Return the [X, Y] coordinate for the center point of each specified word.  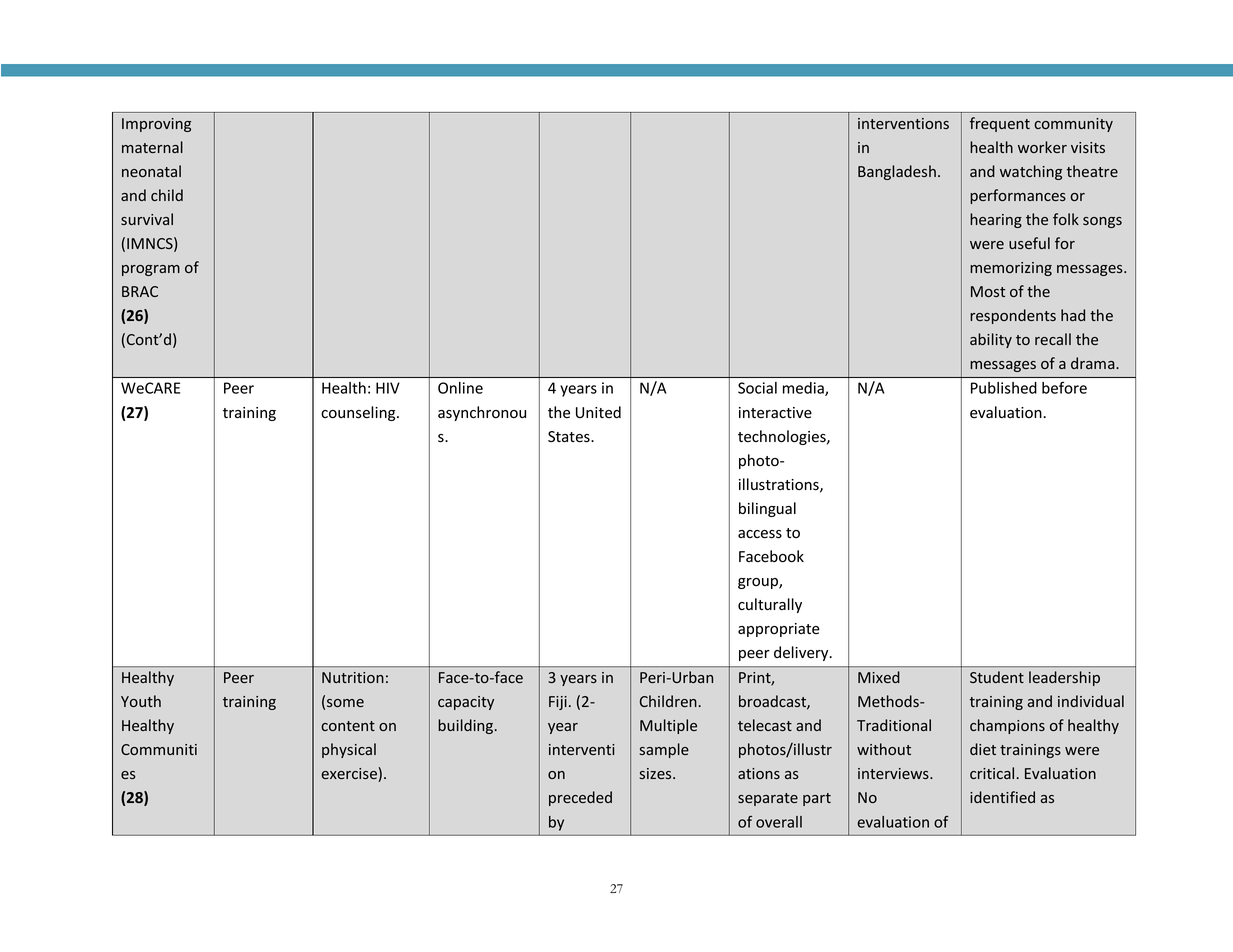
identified [1002, 797]
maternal [152, 147]
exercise [350, 774]
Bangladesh [897, 172]
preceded [580, 798]
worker [1042, 147]
